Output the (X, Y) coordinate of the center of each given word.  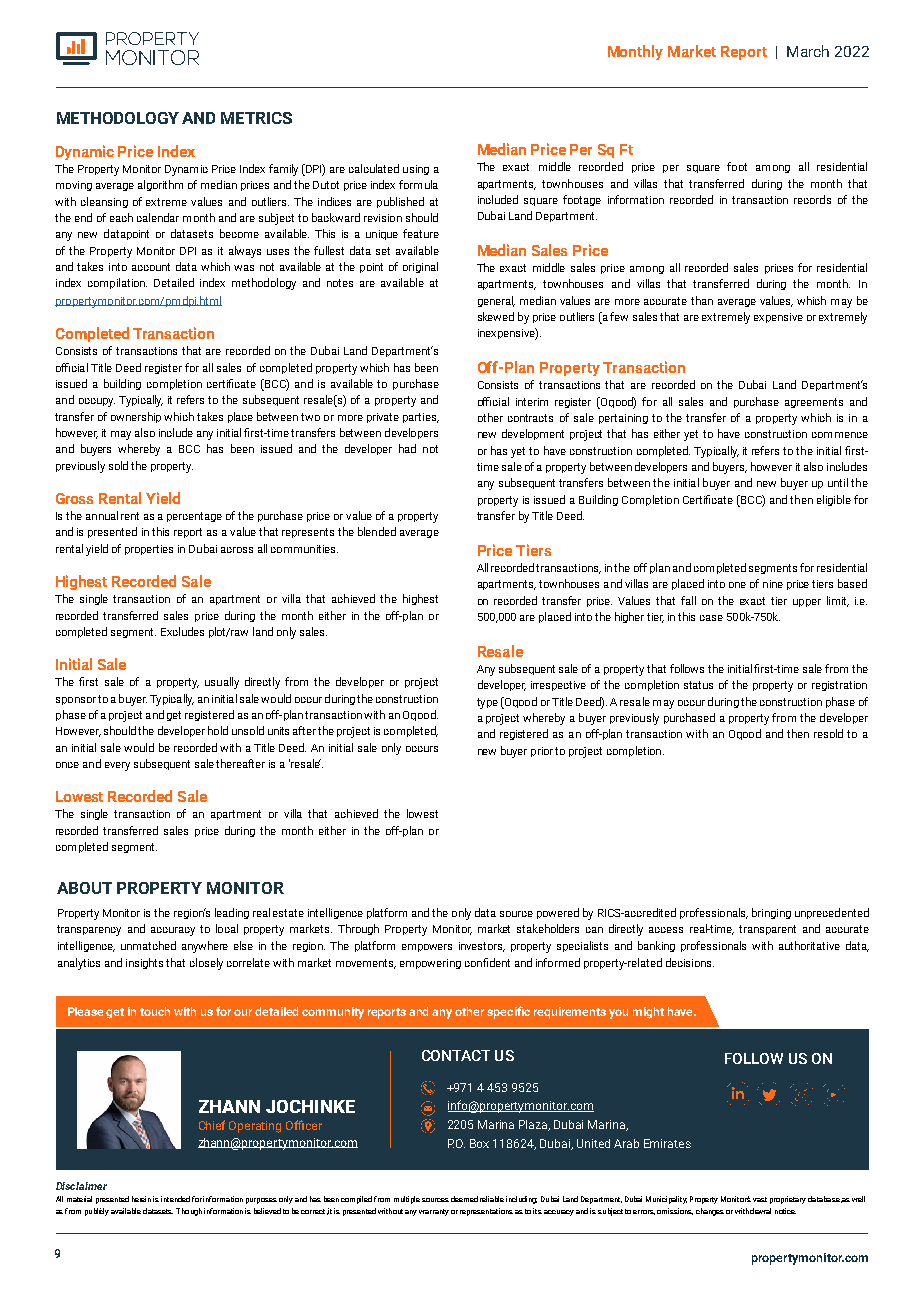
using (416, 170)
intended (175, 1199)
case (711, 618)
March (808, 51)
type (487, 703)
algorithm (160, 185)
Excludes (182, 631)
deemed (464, 1199)
